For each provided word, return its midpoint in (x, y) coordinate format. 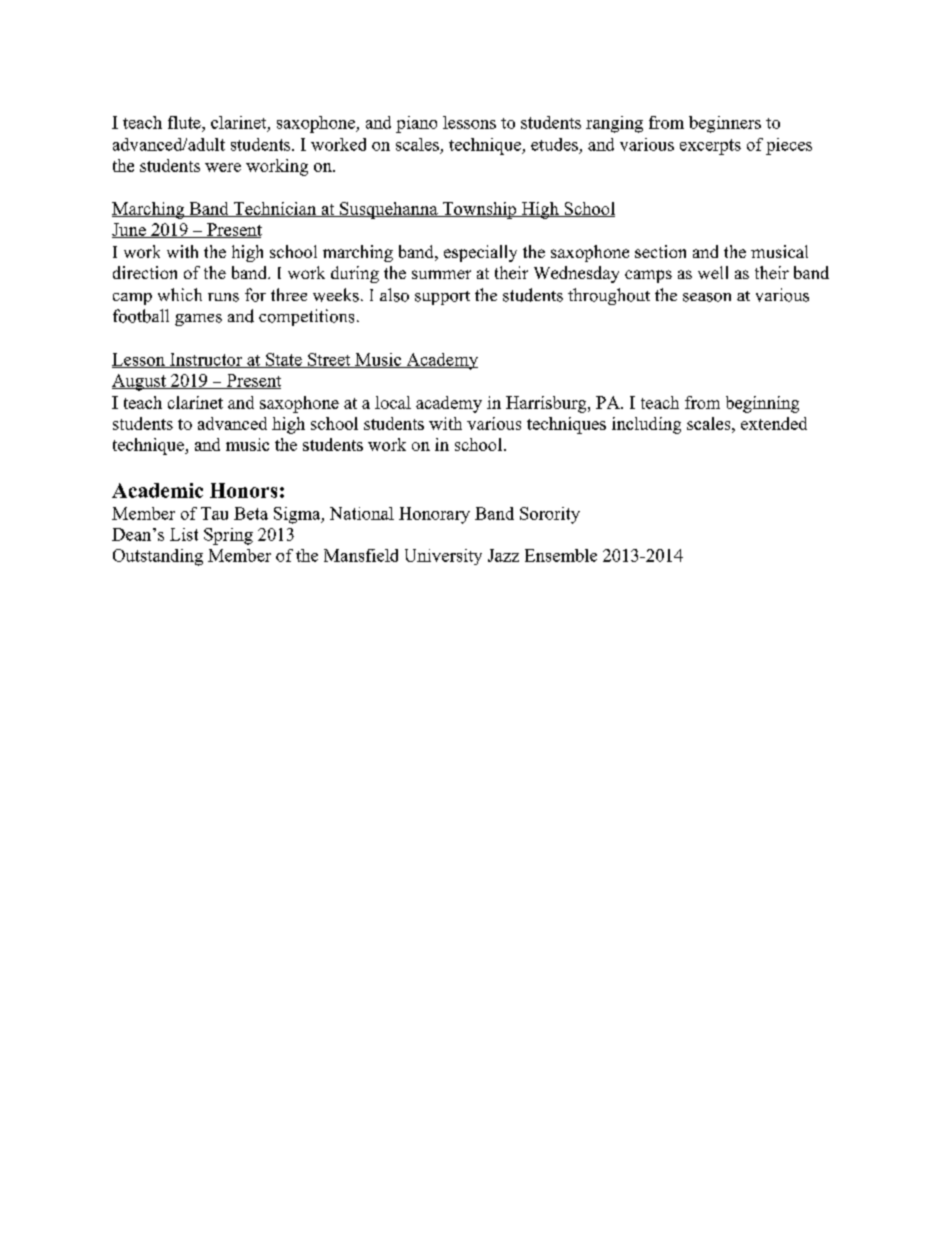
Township (479, 210)
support (442, 298)
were (223, 167)
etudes (554, 144)
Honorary (434, 515)
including (646, 425)
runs (223, 297)
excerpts (710, 147)
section (660, 251)
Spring (228, 536)
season (707, 297)
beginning (762, 404)
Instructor (206, 360)
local (393, 402)
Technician (274, 209)
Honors (243, 490)
